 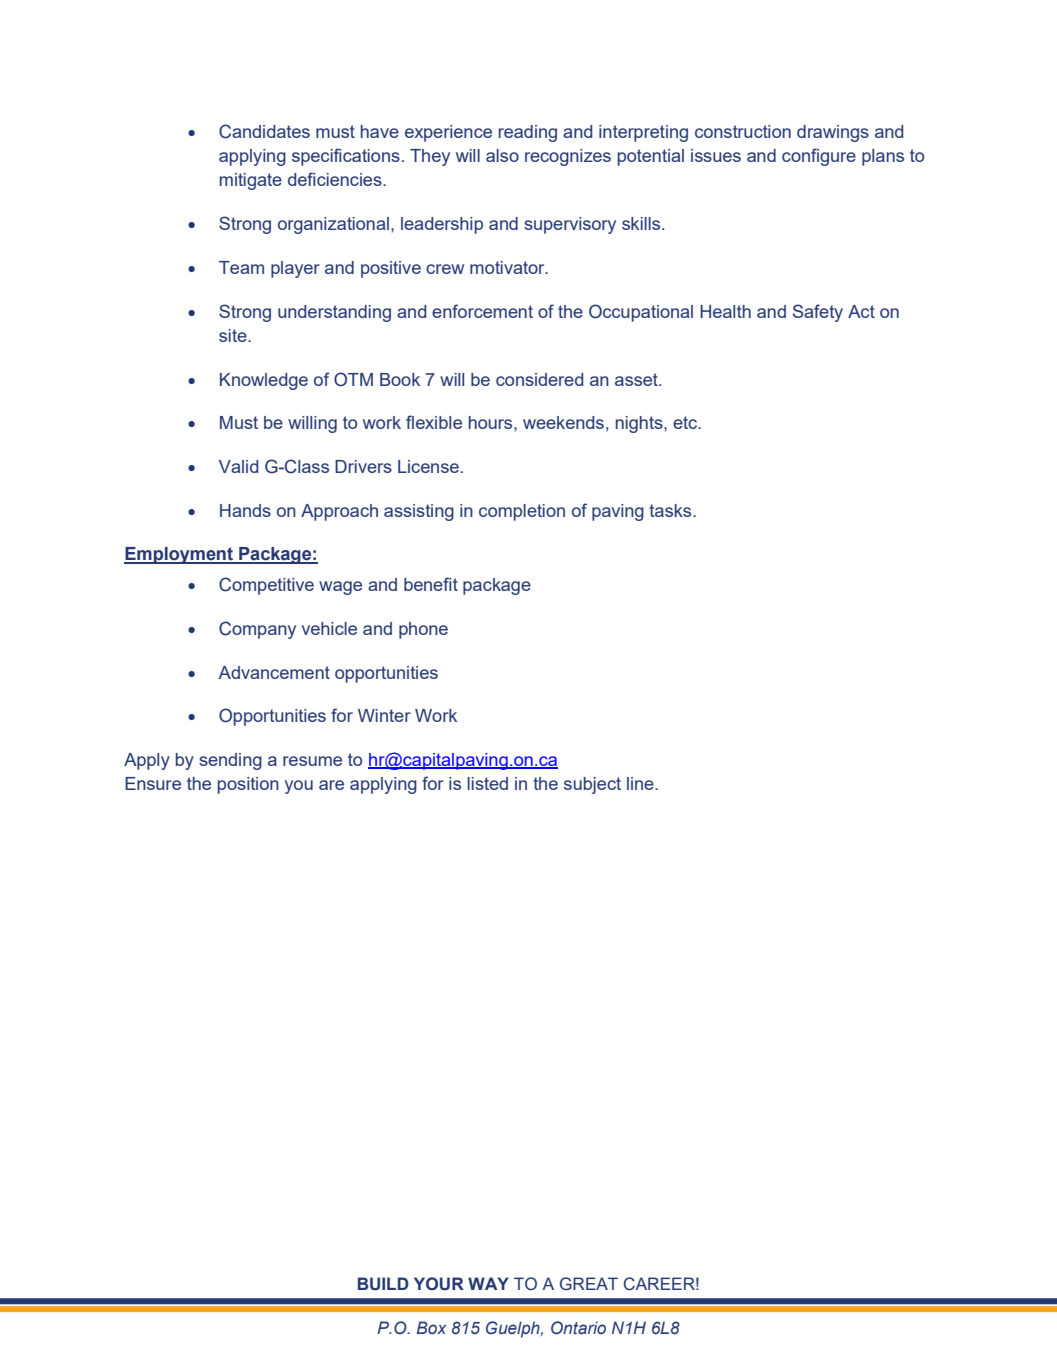 I want to click on Hands, so click(x=245, y=510).
